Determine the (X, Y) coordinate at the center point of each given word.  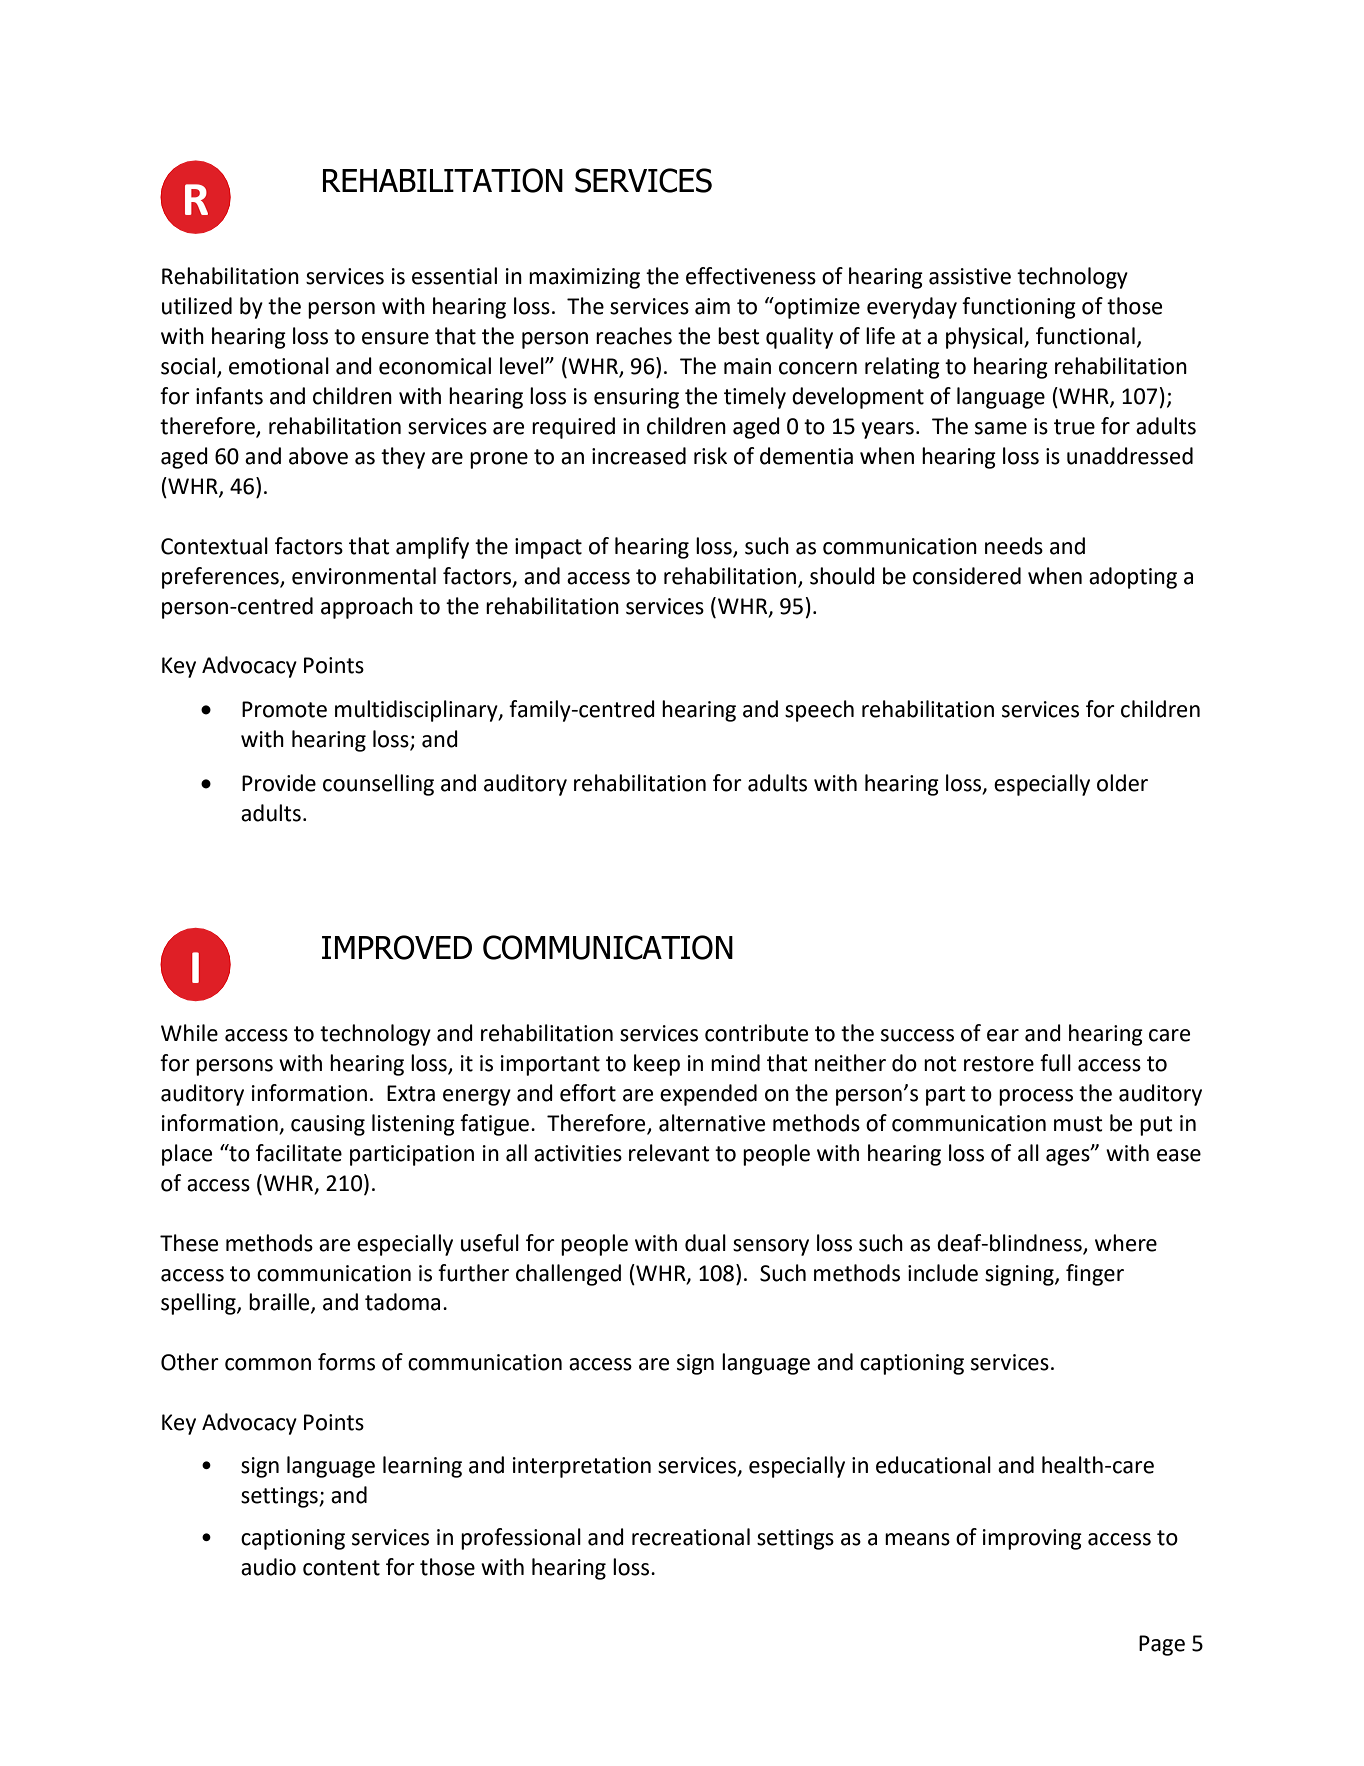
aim (712, 306)
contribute (756, 1033)
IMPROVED (397, 947)
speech (819, 711)
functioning (1019, 308)
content (341, 1568)
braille (280, 1303)
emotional (279, 366)
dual (705, 1243)
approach (367, 608)
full (1055, 1063)
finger (1095, 1275)
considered (967, 576)
